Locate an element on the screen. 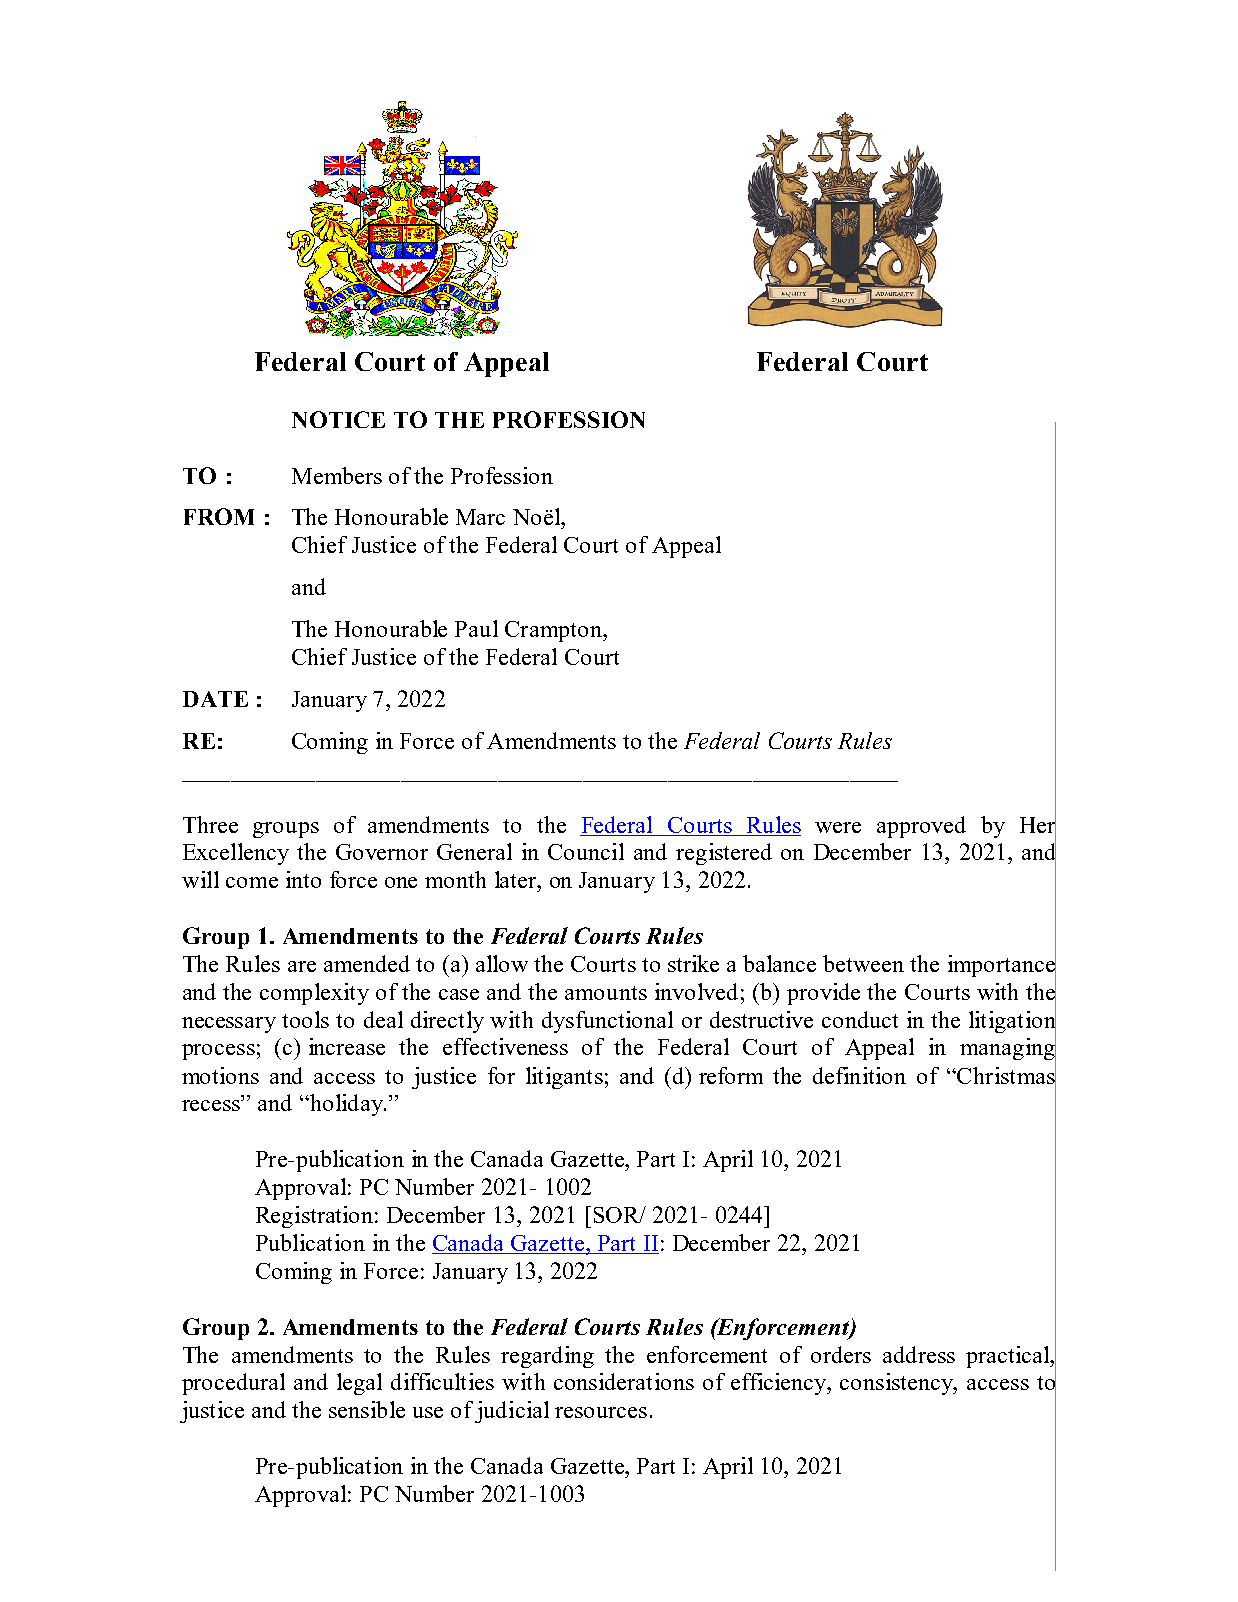 The height and width of the screenshot is (1602, 1238). considerations is located at coordinates (624, 1381).
